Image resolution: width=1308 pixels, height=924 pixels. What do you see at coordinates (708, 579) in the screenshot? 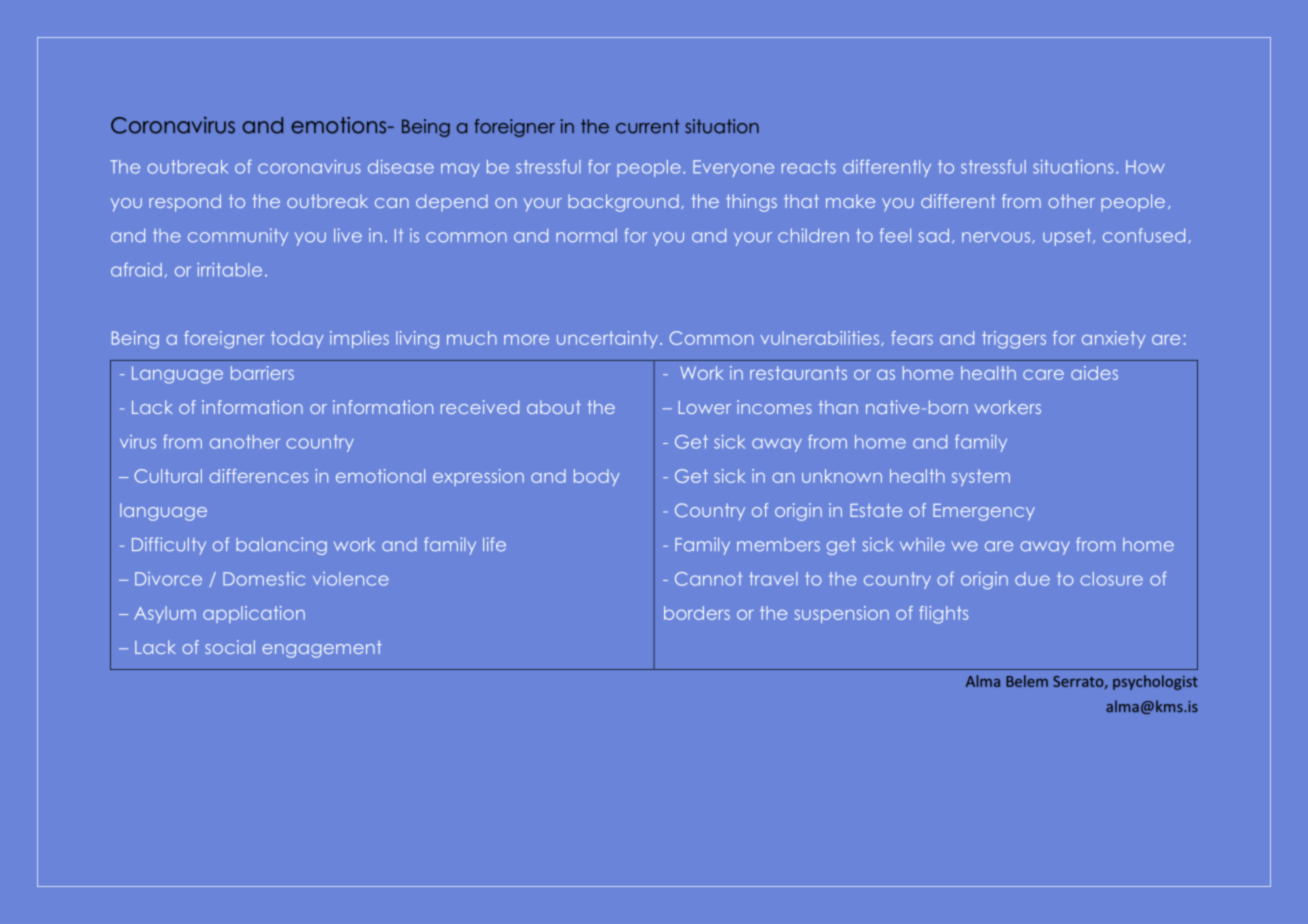
I see `Cannot` at bounding box center [708, 579].
